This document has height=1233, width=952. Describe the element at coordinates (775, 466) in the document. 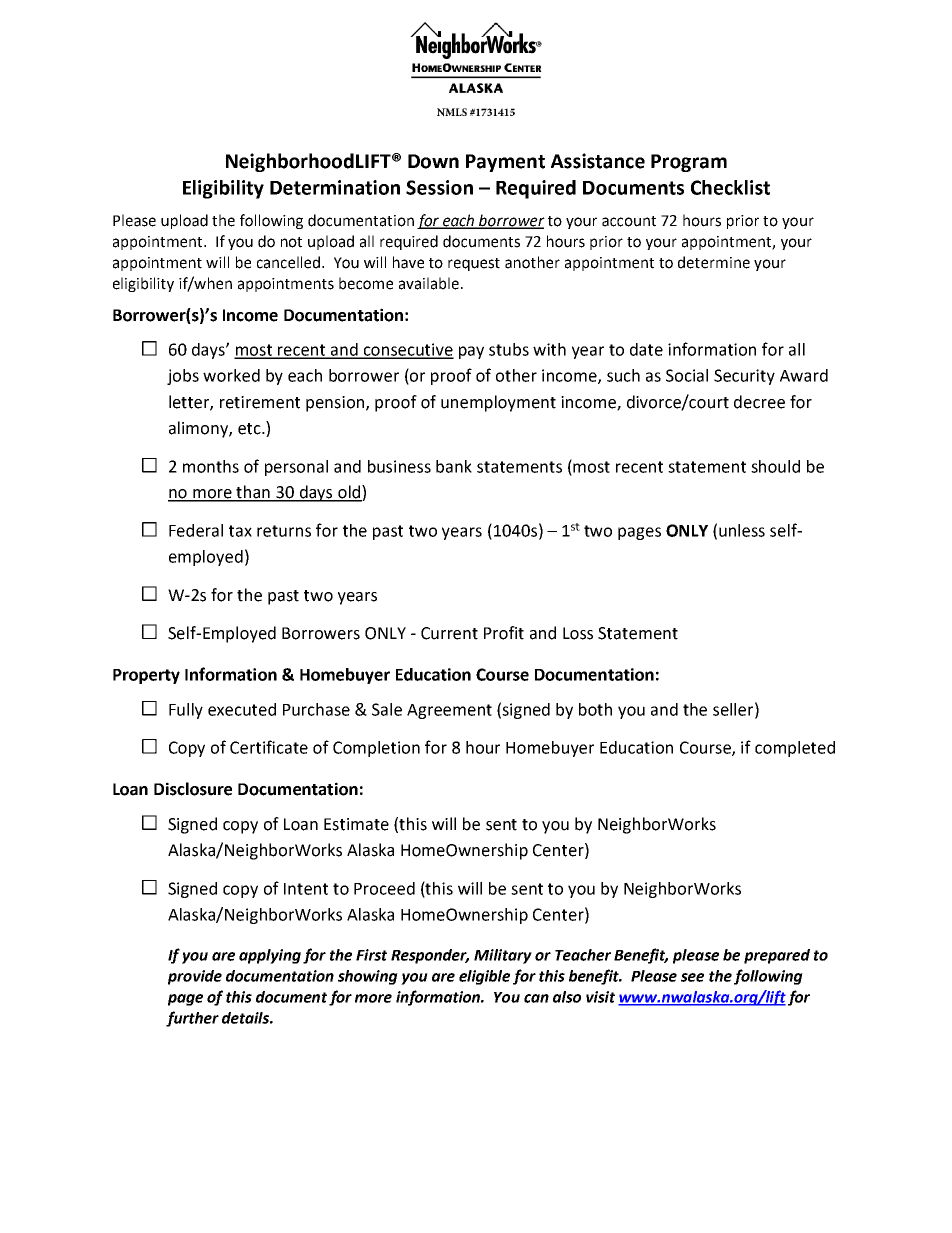

I see `should` at that location.
